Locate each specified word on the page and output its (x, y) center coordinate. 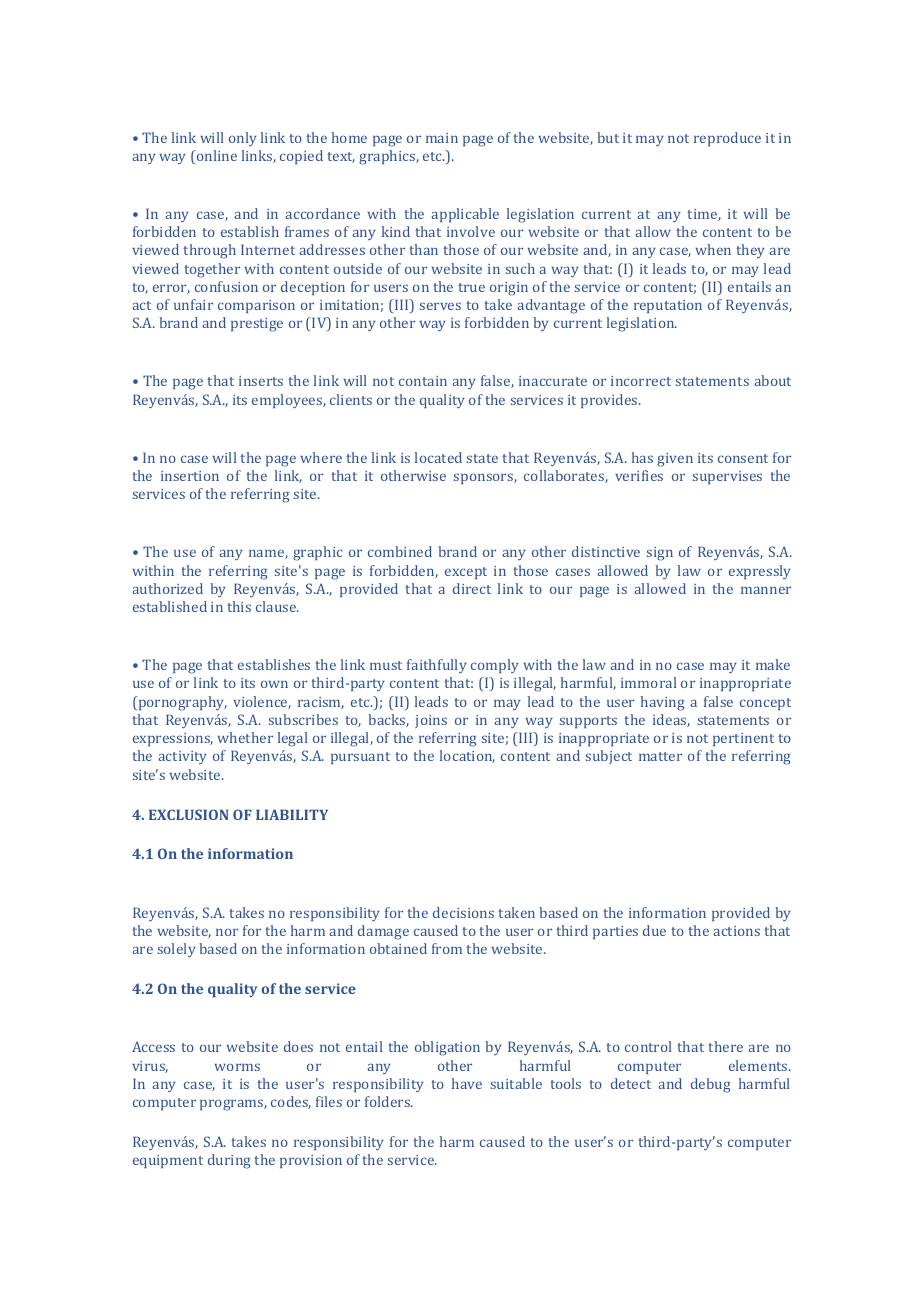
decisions (463, 912)
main (442, 138)
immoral (648, 682)
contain (423, 381)
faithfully (437, 666)
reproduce (727, 139)
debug (710, 1085)
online (215, 157)
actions (736, 931)
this (239, 606)
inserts (261, 381)
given (675, 460)
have (467, 1083)
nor (227, 932)
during (229, 1161)
